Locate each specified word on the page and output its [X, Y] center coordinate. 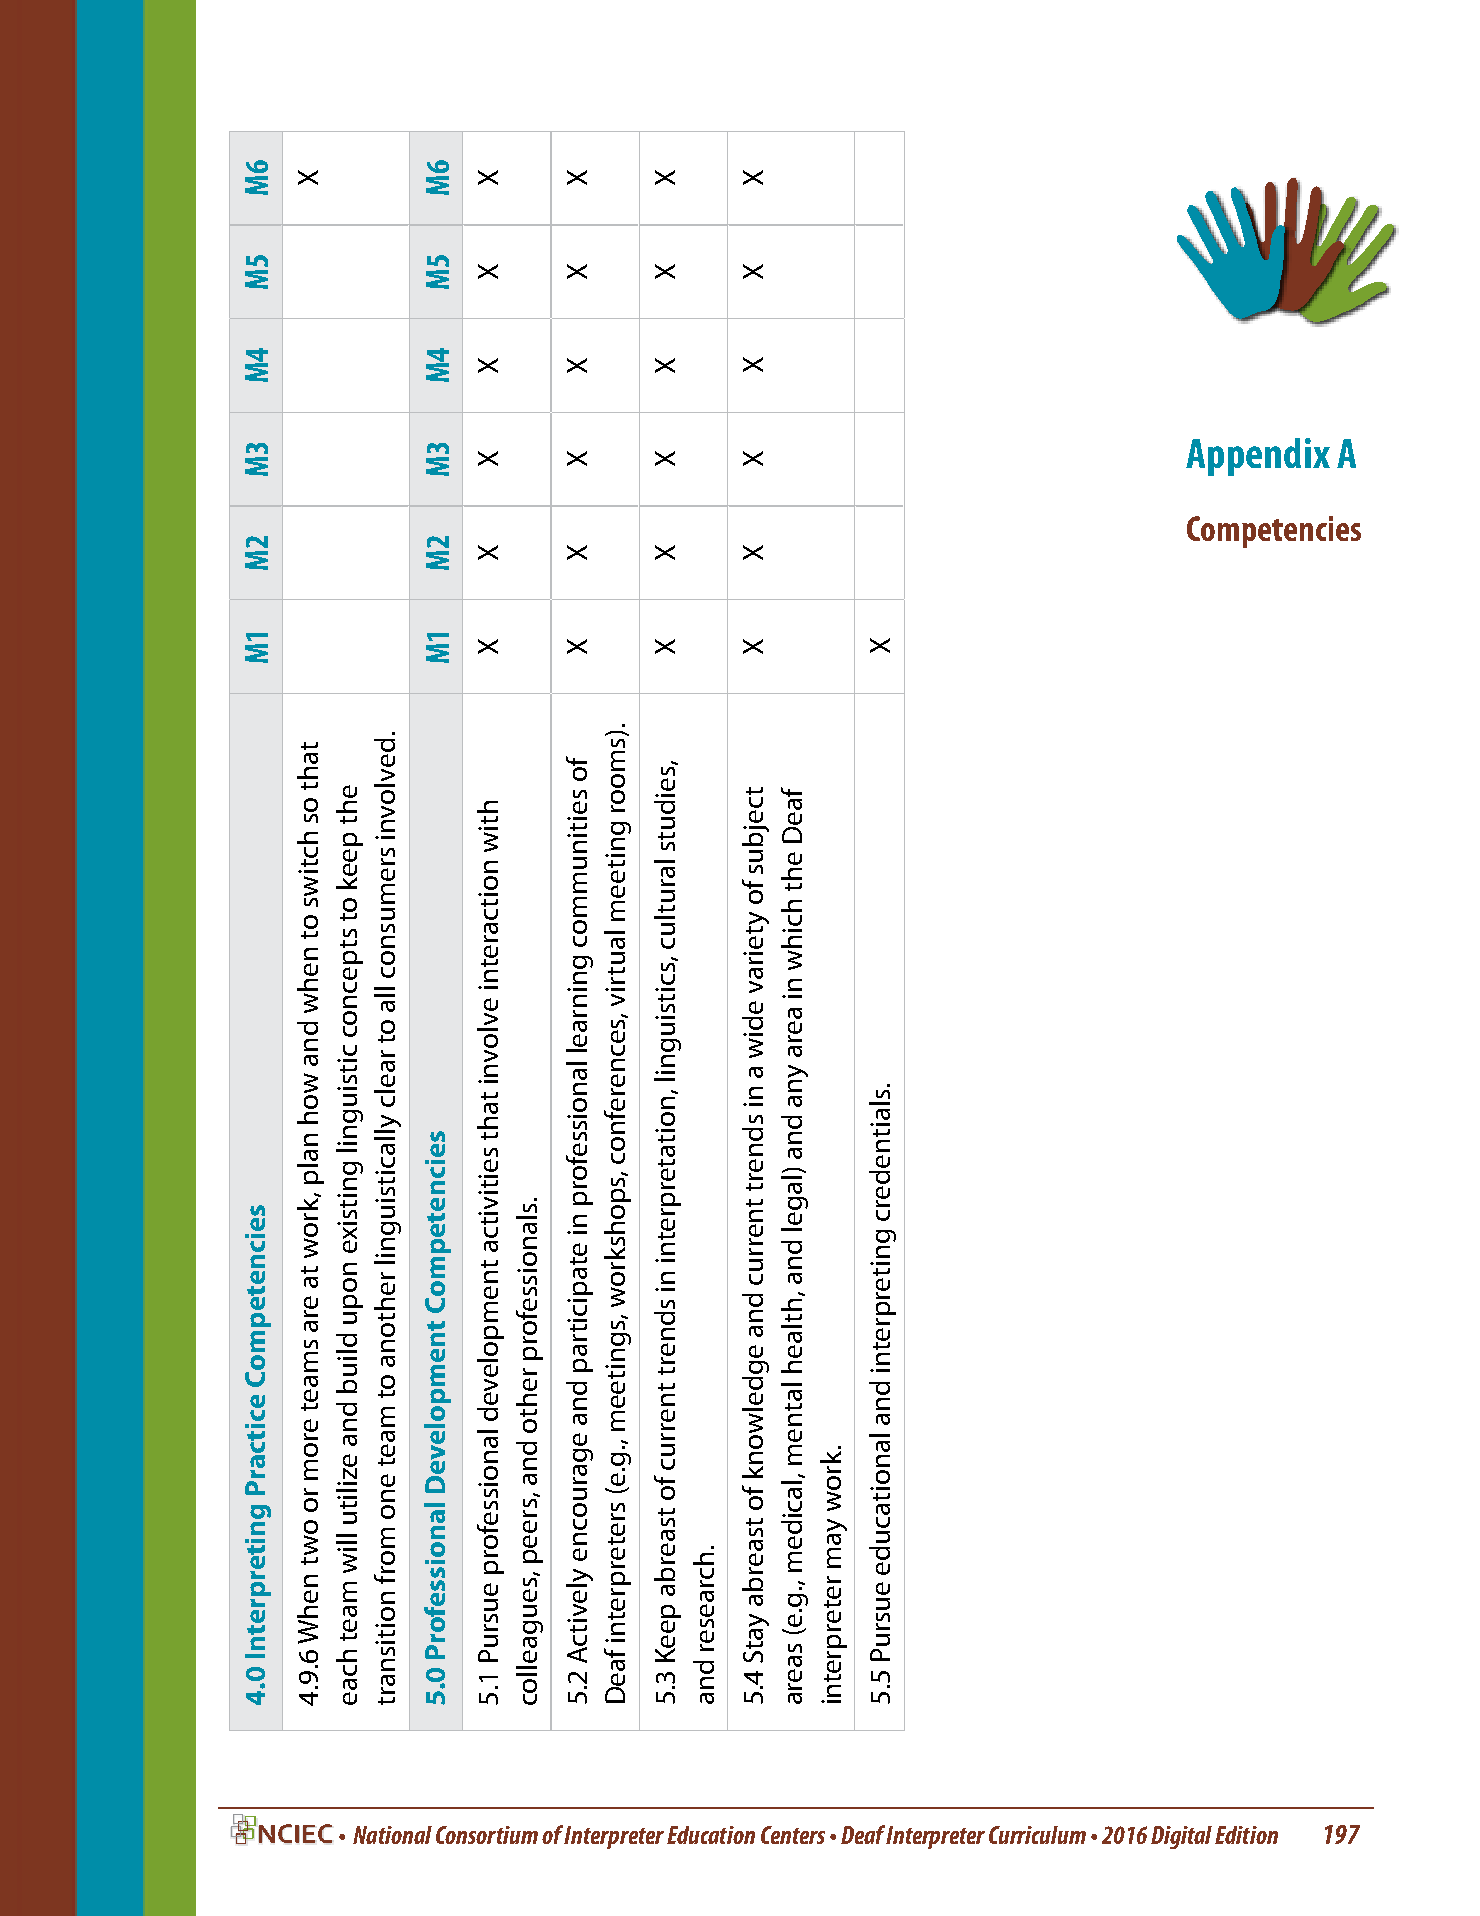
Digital [1181, 1837]
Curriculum [1037, 1835]
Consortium [487, 1835]
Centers [793, 1835]
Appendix [1258, 457]
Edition [1246, 1835]
